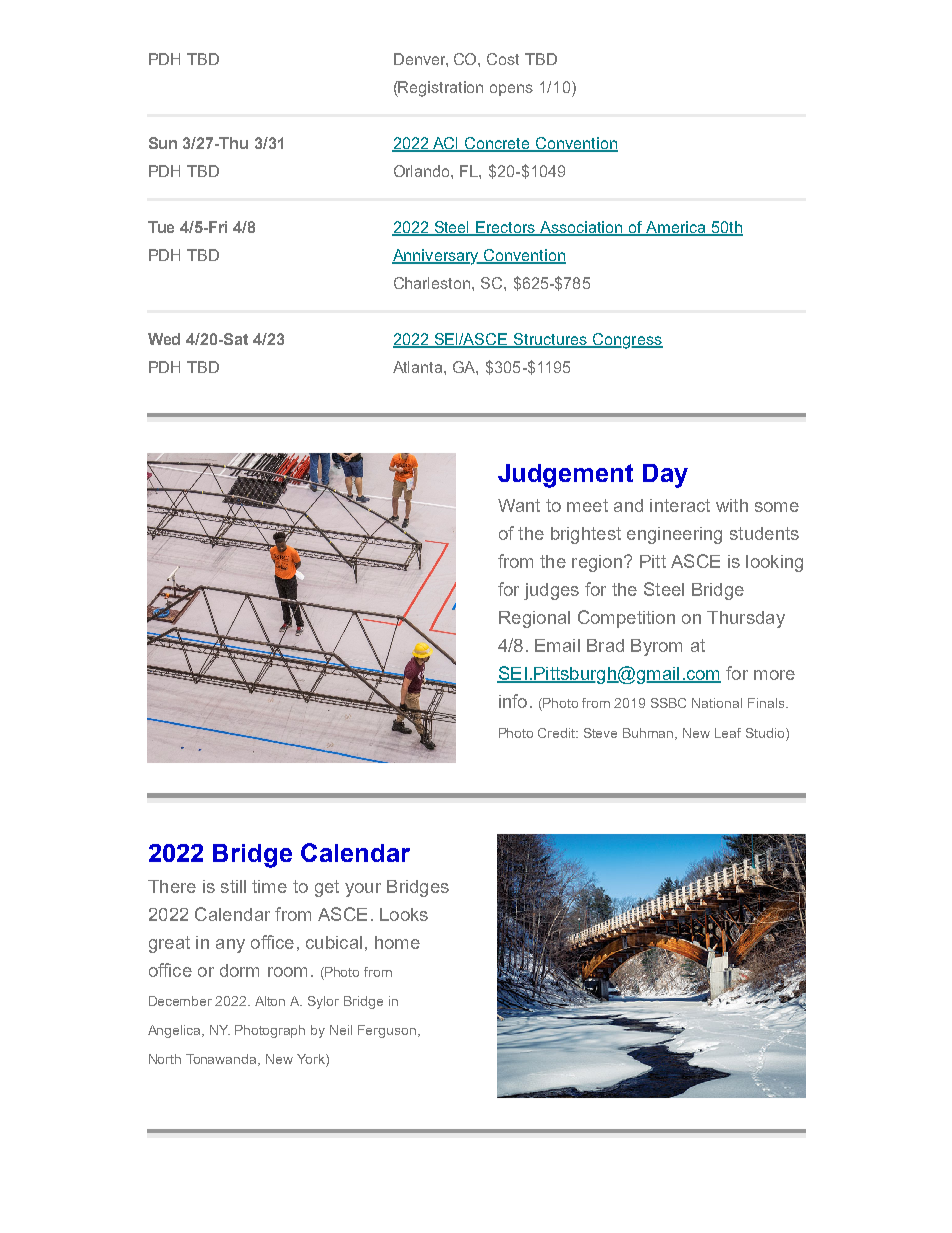  Describe the element at coordinates (164, 339) in the image. I see `Wed` at that location.
